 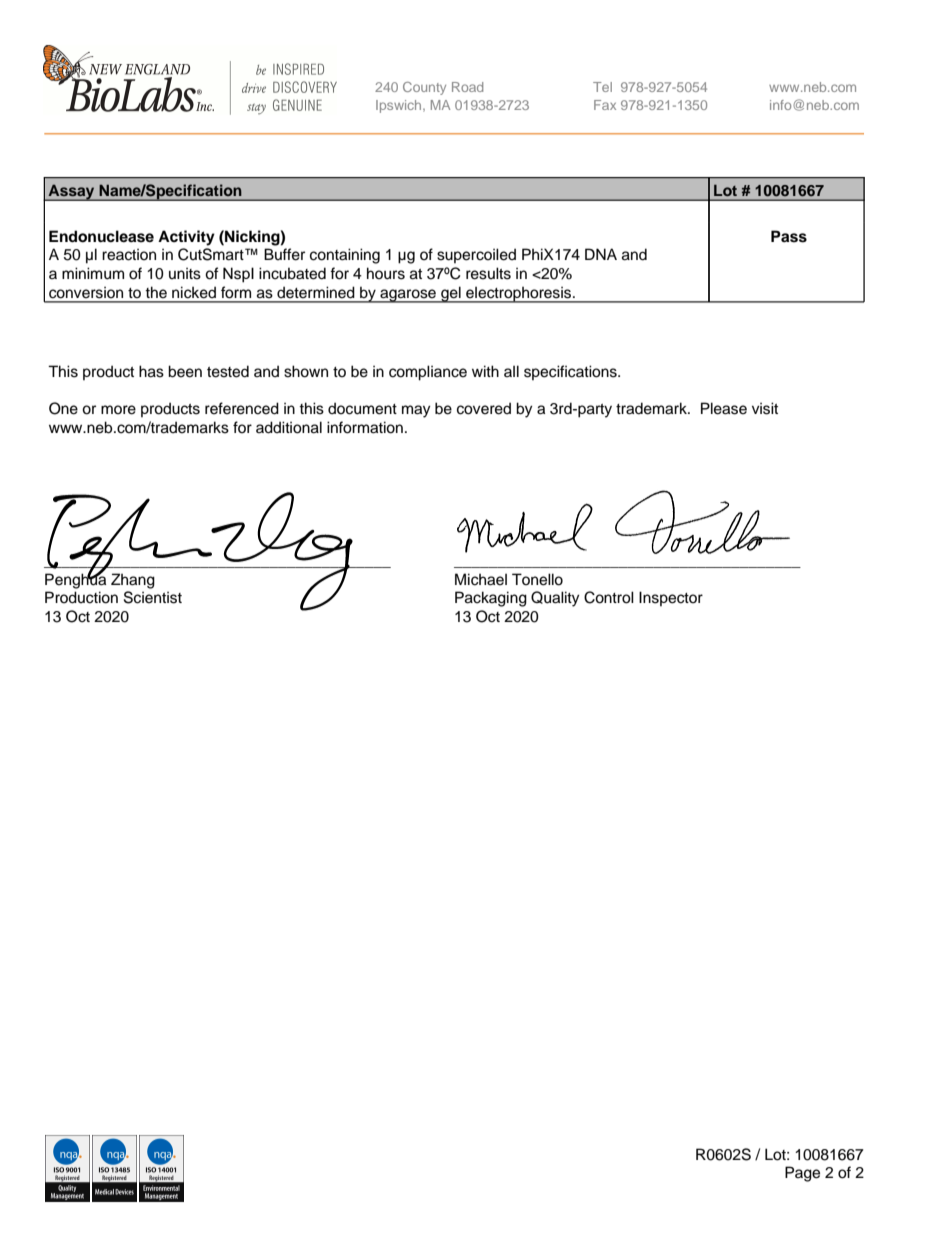 What do you see at coordinates (724, 408) in the screenshot?
I see `Please` at bounding box center [724, 408].
